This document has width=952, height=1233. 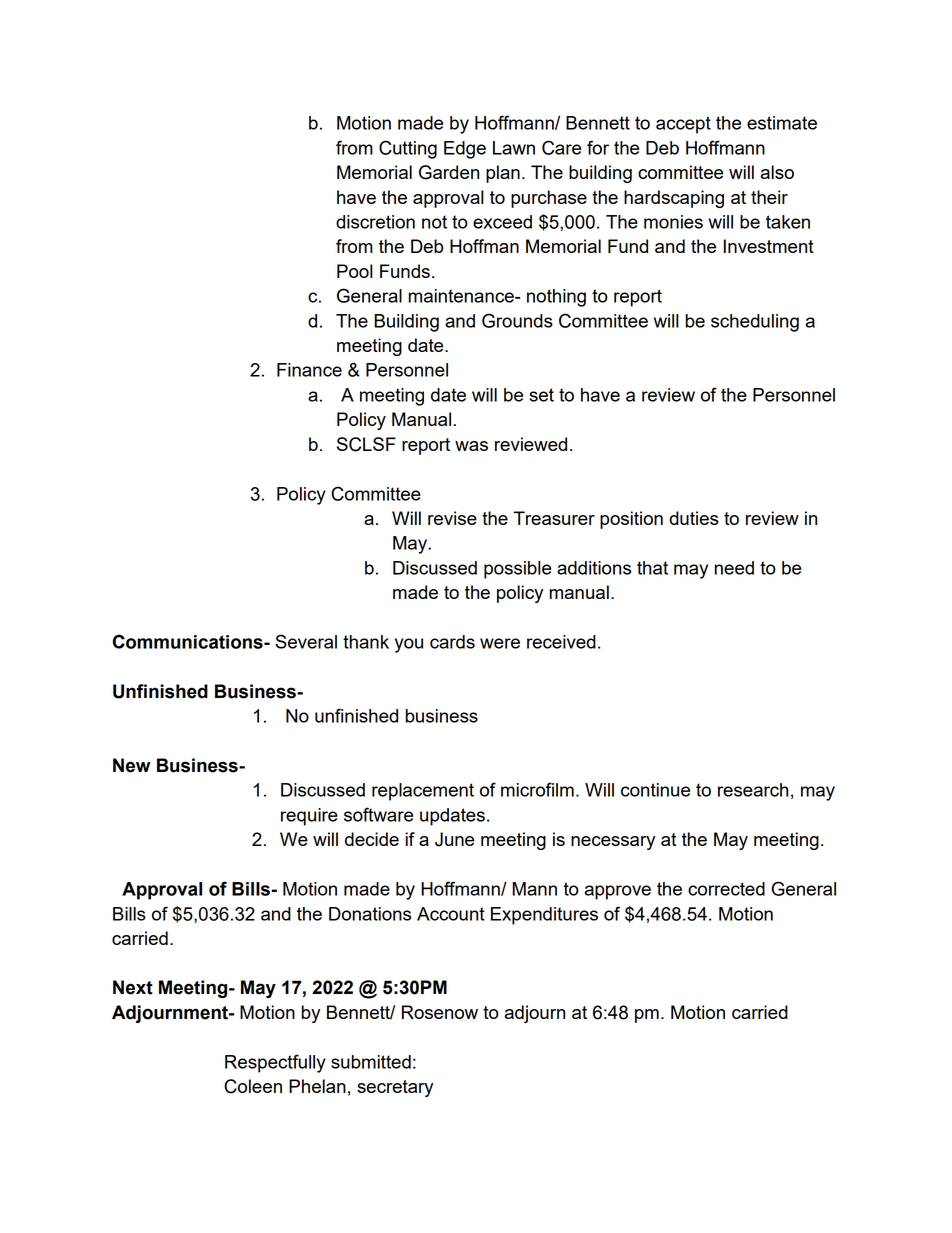 What do you see at coordinates (309, 370) in the document?
I see `Finance` at bounding box center [309, 370].
